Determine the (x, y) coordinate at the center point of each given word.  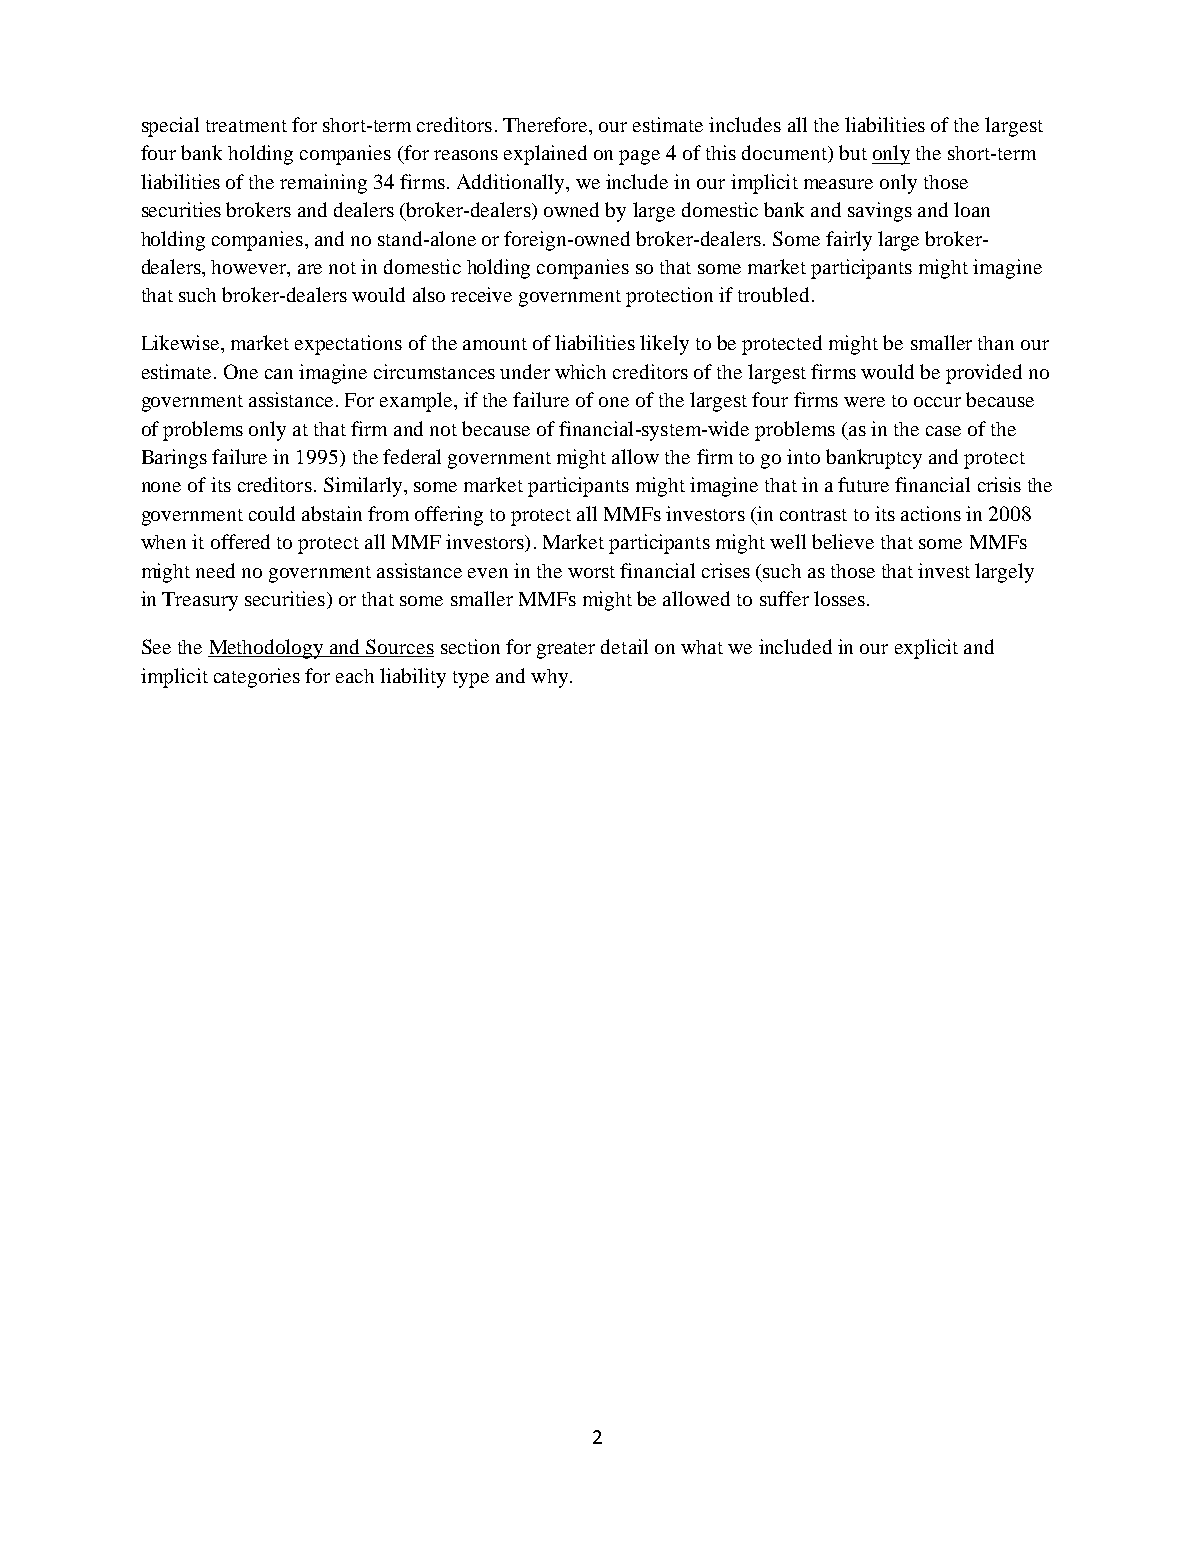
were (864, 402)
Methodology (267, 649)
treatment (246, 126)
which (580, 371)
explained (545, 155)
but (853, 152)
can (279, 374)
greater (566, 650)
